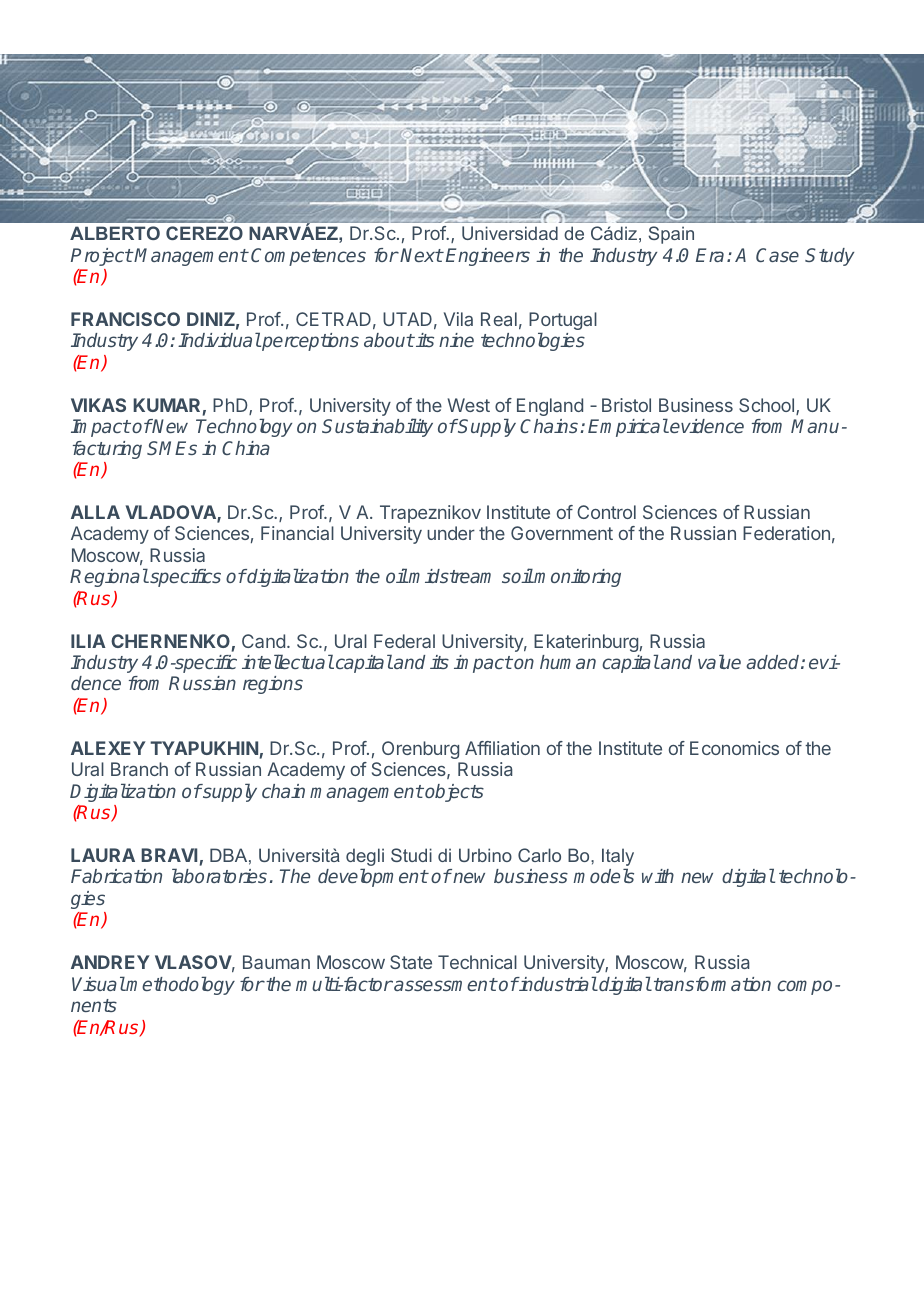 The width and height of the screenshot is (924, 1308). What do you see at coordinates (712, 984) in the screenshot?
I see `transformation` at bounding box center [712, 984].
